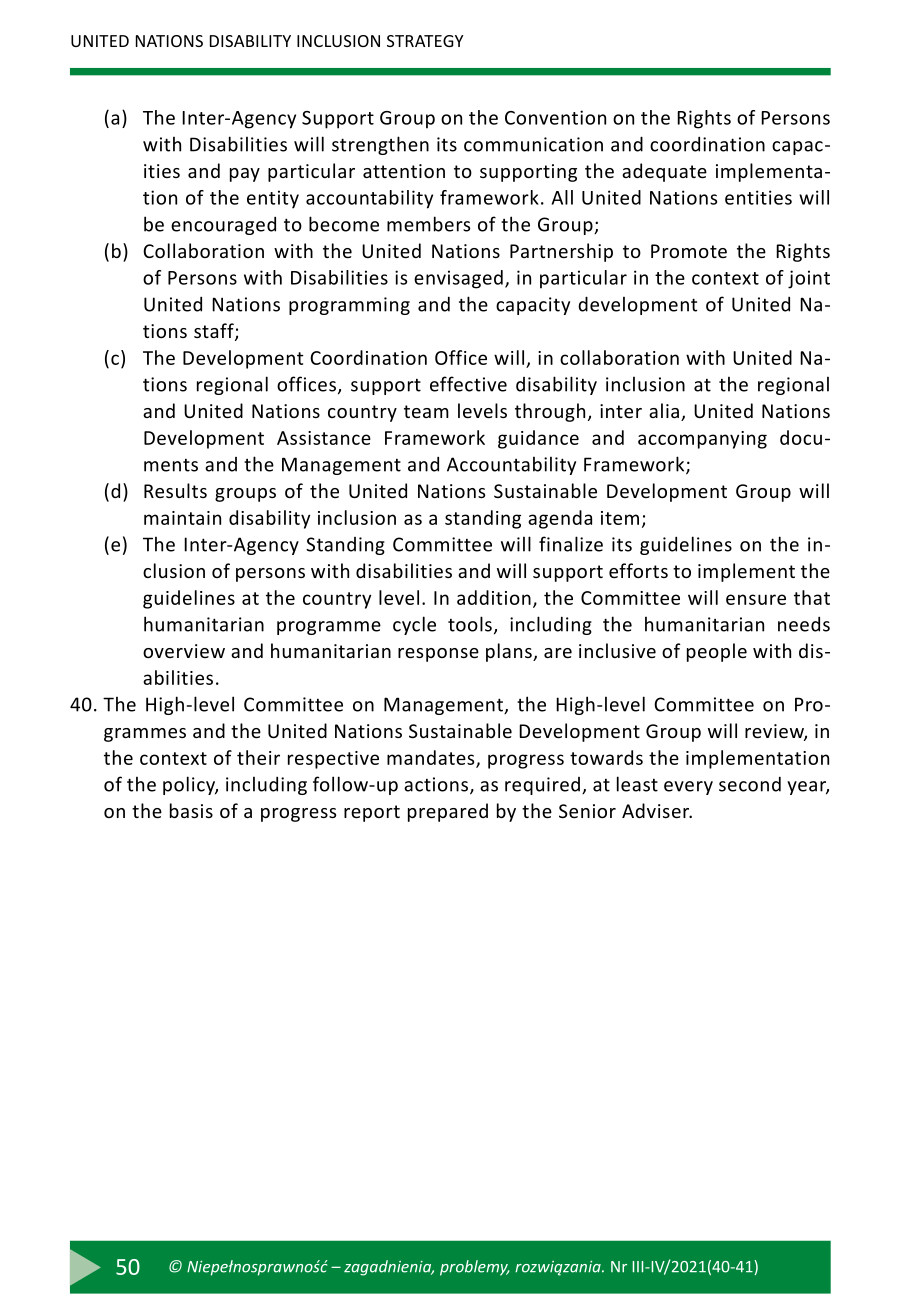 The height and width of the page is (1316, 923). I want to click on Assistance, so click(324, 438).
